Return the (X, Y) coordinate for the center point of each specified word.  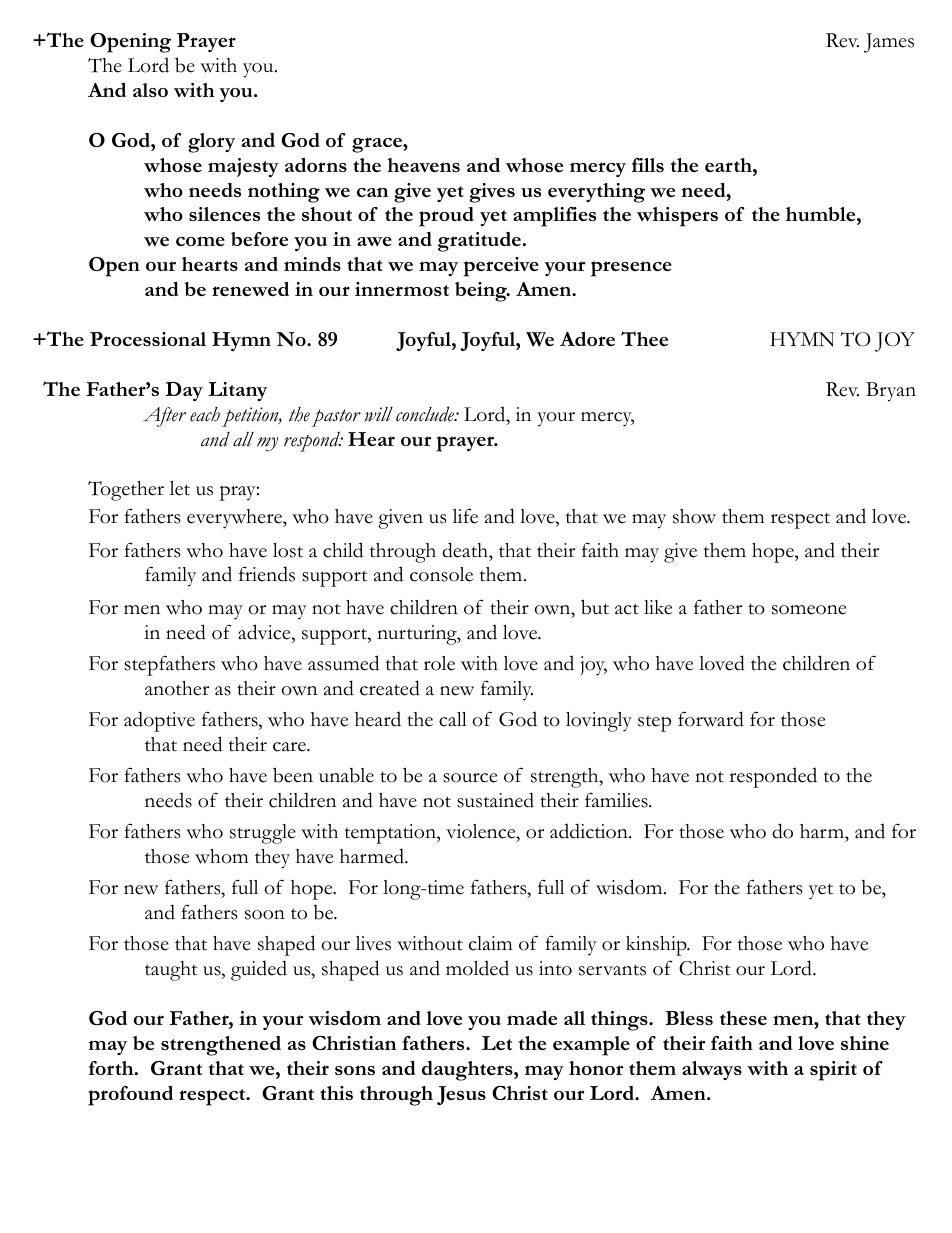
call (453, 719)
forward (711, 719)
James (889, 43)
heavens (424, 165)
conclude (426, 414)
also (150, 90)
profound (130, 1096)
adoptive (159, 721)
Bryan (891, 392)
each (205, 414)
